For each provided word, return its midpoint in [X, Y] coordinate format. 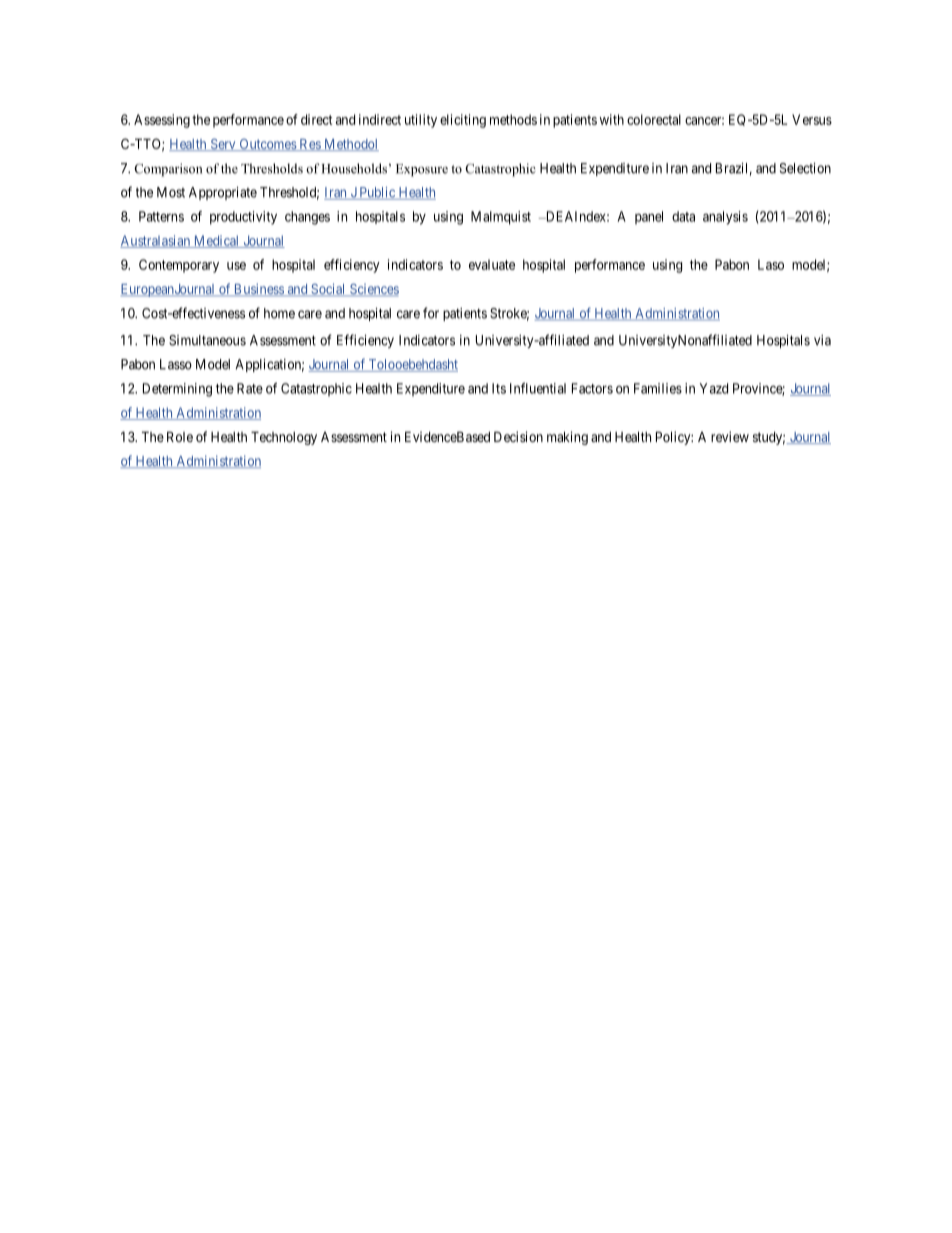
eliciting [463, 121]
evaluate [492, 264]
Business [259, 290]
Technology [284, 438]
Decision [518, 436]
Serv [223, 145]
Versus [812, 119]
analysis [725, 218]
